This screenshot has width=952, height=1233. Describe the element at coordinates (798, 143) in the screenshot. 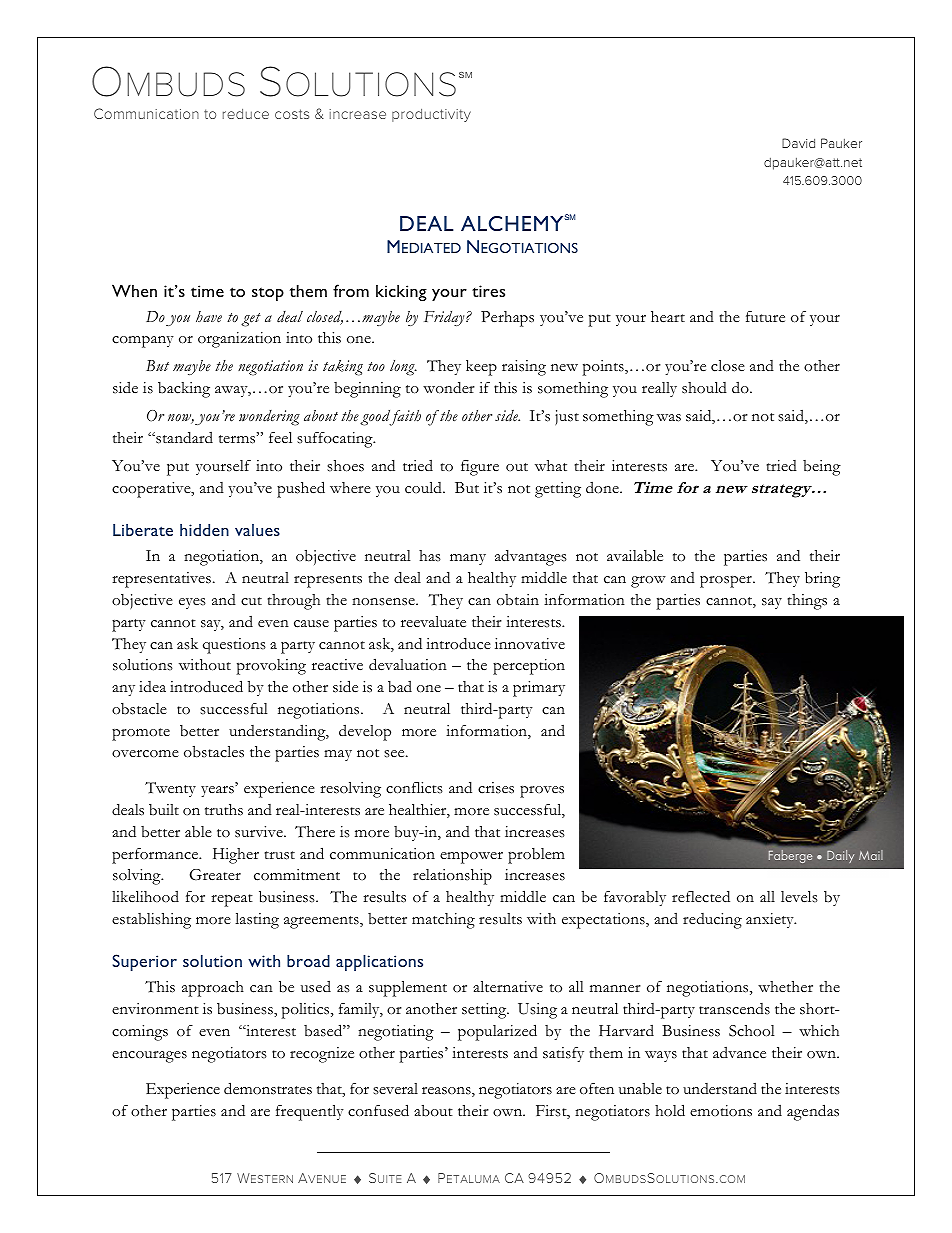

I see `David` at that location.
